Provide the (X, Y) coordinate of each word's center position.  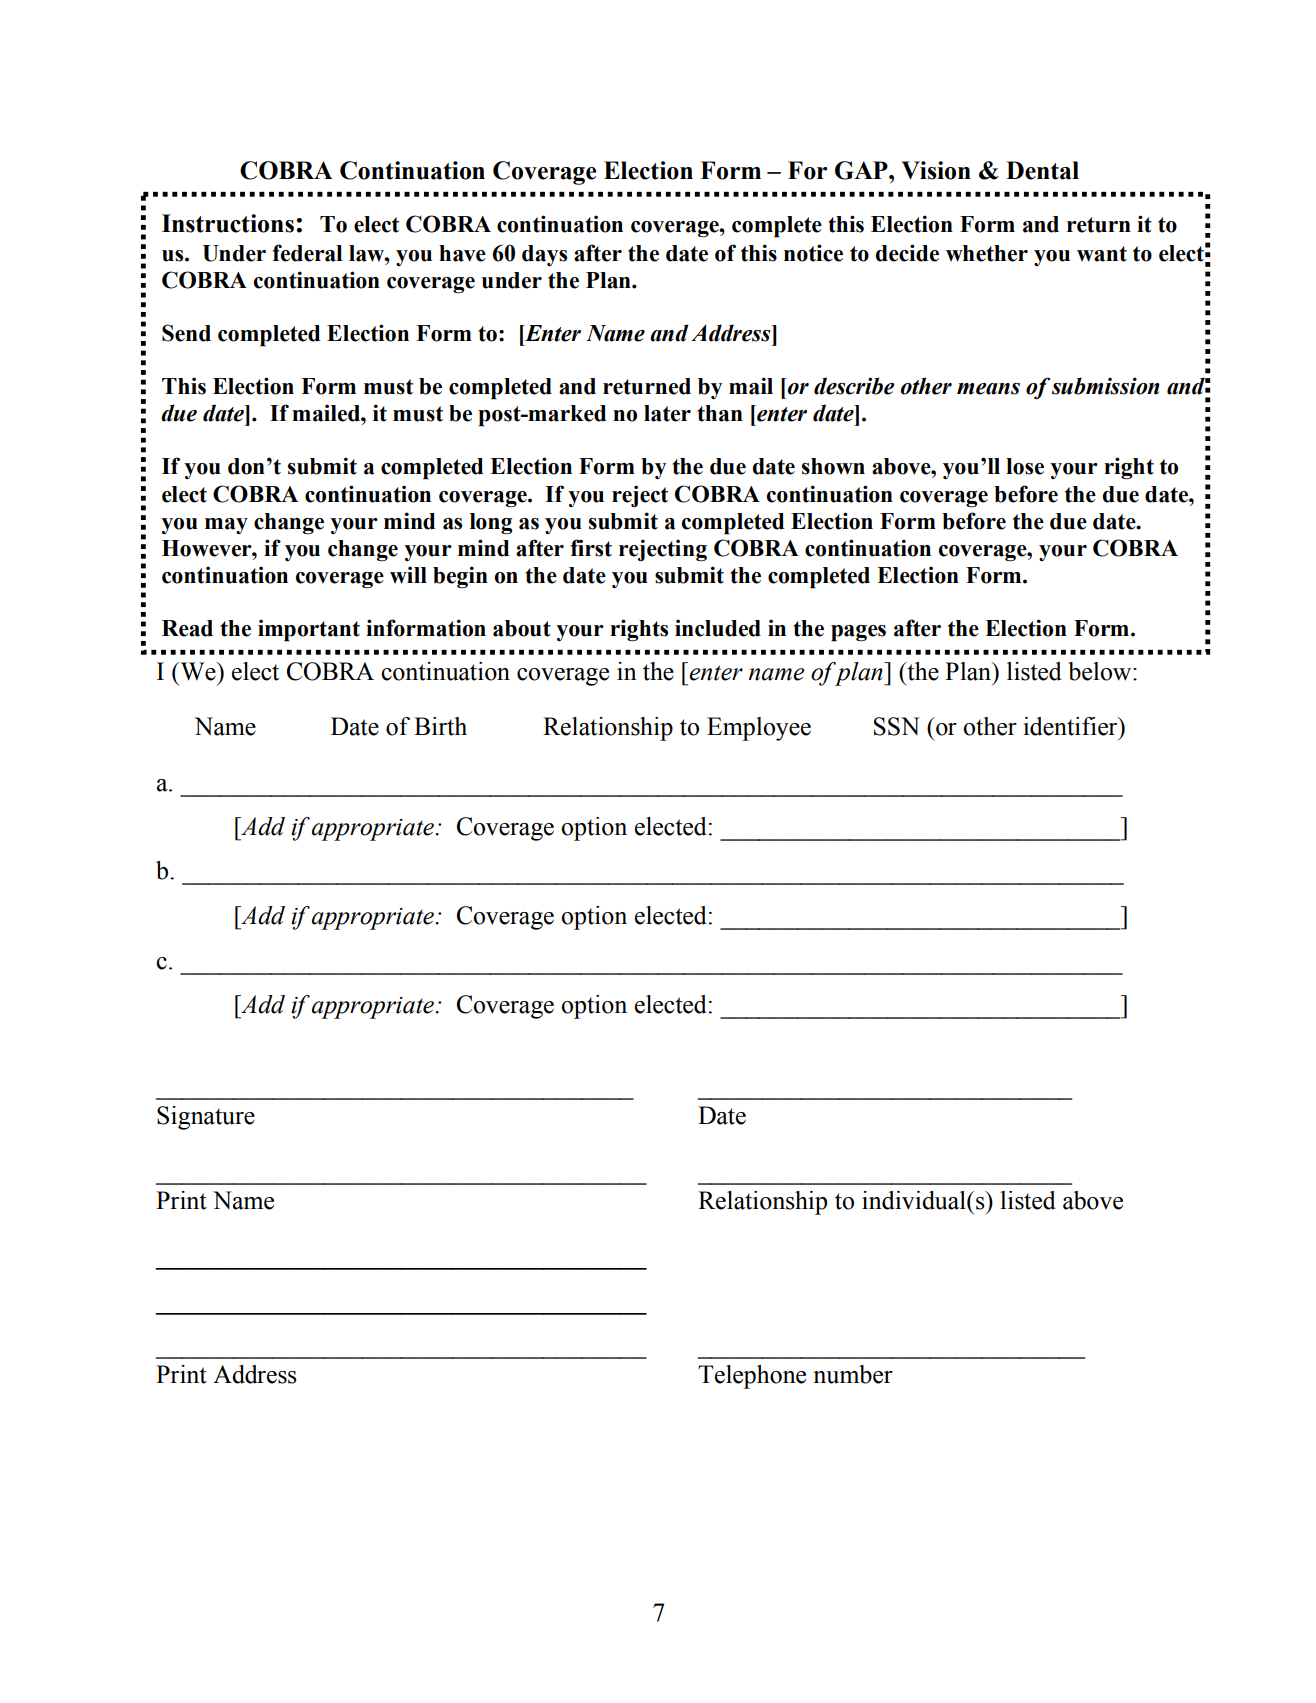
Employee (759, 729)
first (591, 548)
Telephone (752, 1377)
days (544, 255)
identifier (1071, 726)
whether (987, 253)
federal (307, 253)
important (309, 630)
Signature (206, 1118)
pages (858, 633)
